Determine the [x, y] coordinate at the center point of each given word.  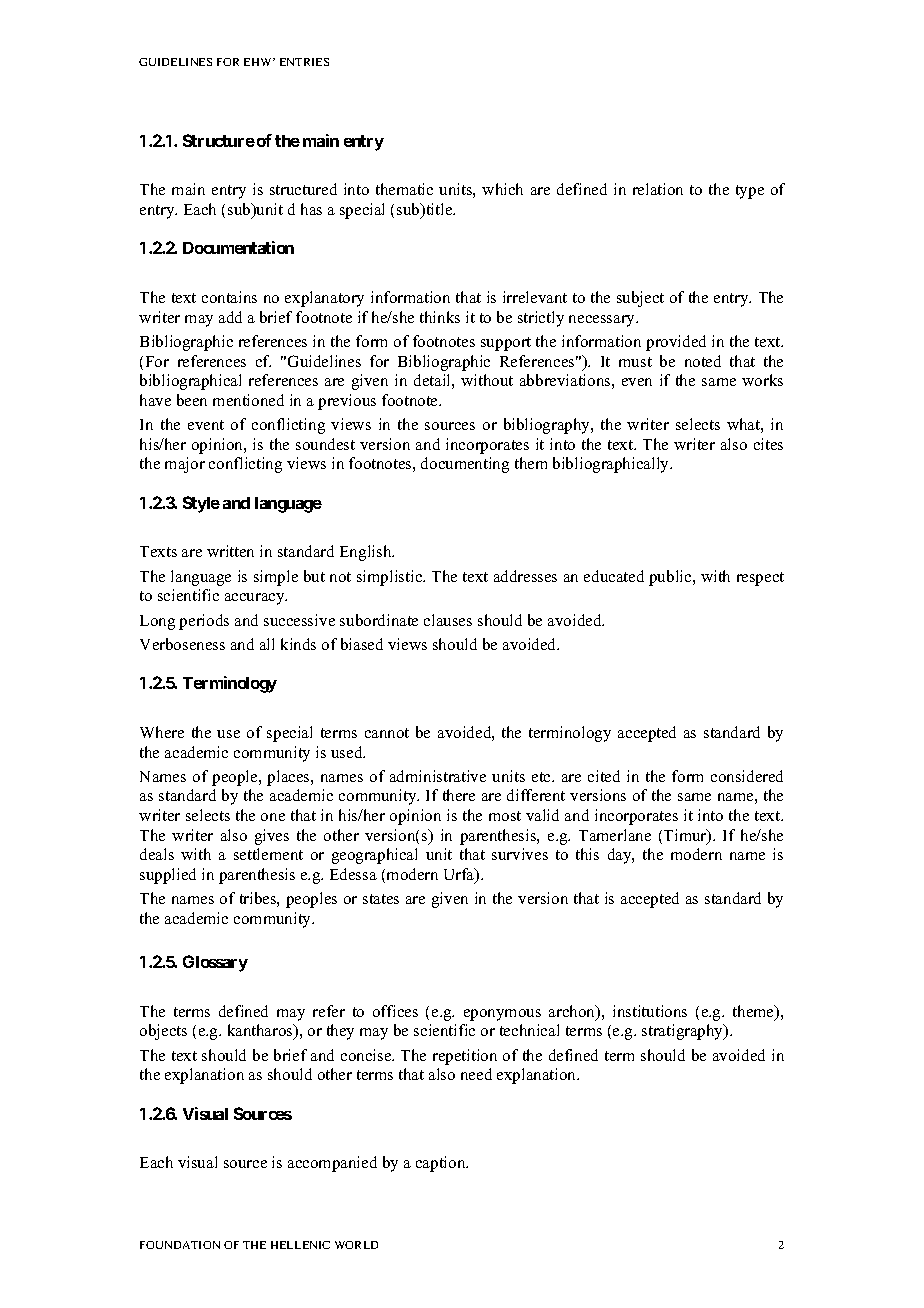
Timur [686, 836]
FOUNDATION [180, 1245]
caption [442, 1164]
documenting [465, 465]
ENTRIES [304, 62]
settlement [268, 854]
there [459, 795]
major [185, 465]
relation [658, 189]
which [502, 189]
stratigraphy [684, 1032]
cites [768, 444]
